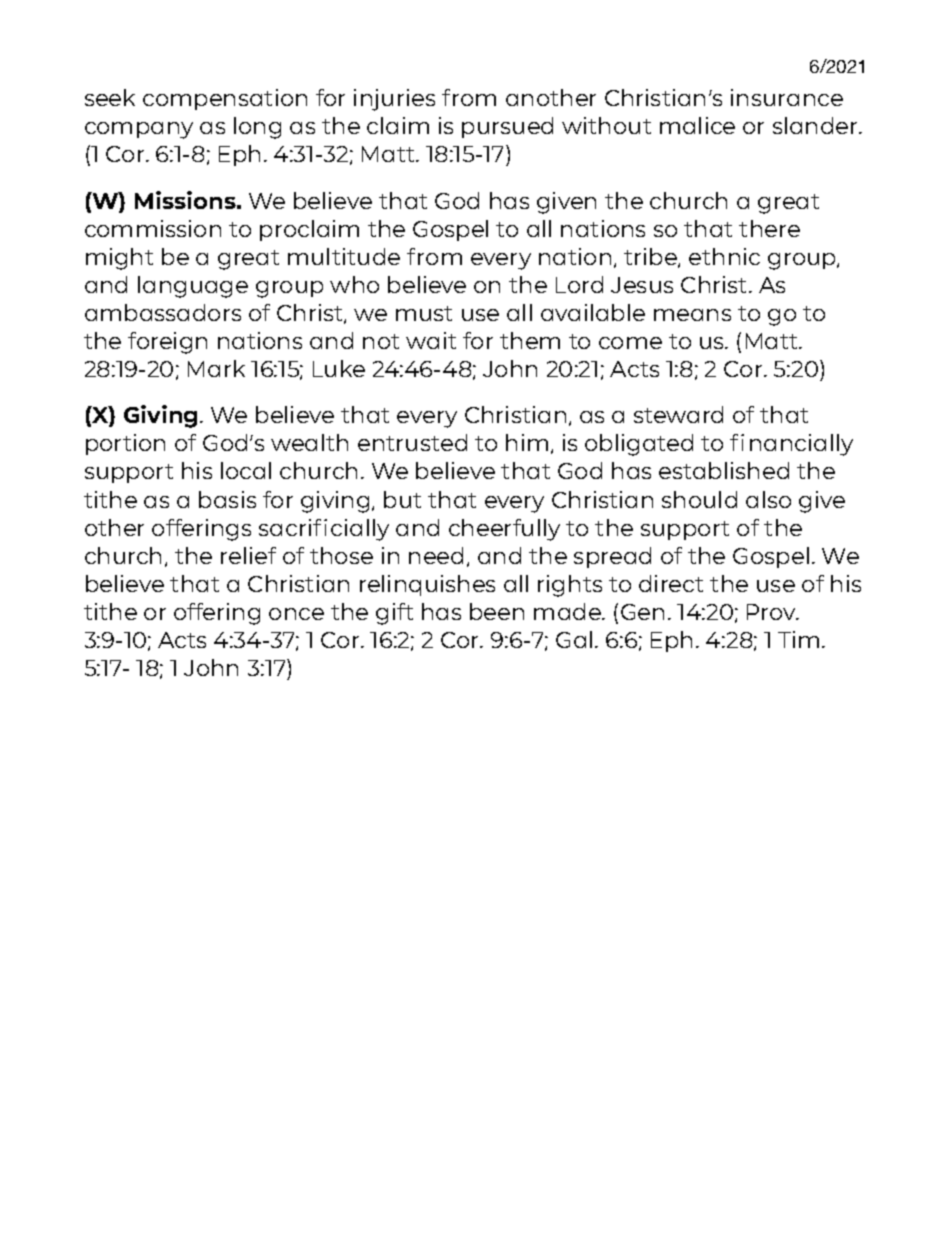 This page has width=952, height=1233. Describe the element at coordinates (697, 125) in the page. I see `malice` at that location.
